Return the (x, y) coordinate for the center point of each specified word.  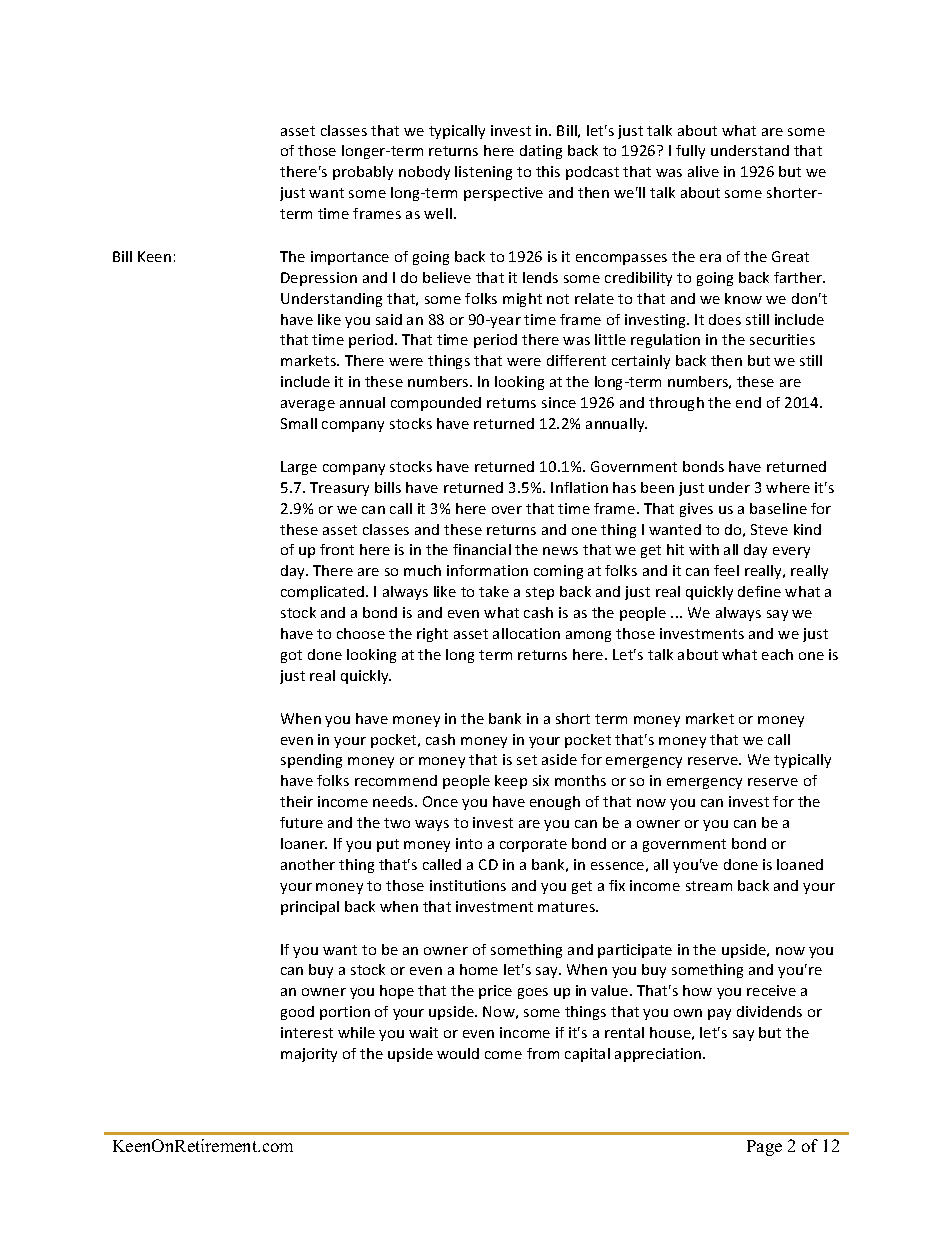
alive (703, 171)
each (777, 654)
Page (764, 1148)
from (543, 1053)
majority (309, 1055)
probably (363, 173)
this (548, 171)
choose (361, 633)
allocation (526, 633)
